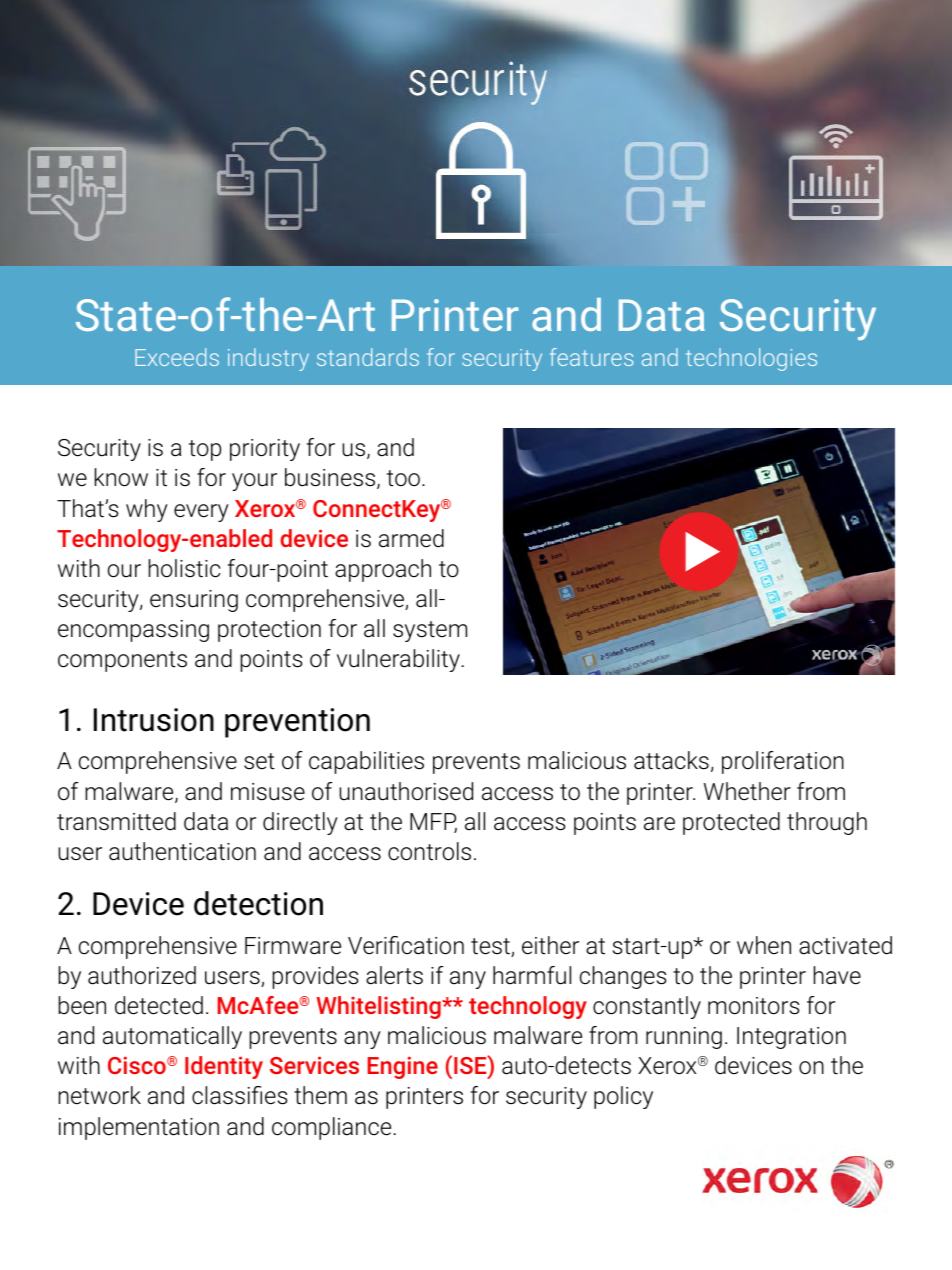 The image size is (952, 1270). Describe the element at coordinates (430, 631) in the page. I see `system` at that location.
